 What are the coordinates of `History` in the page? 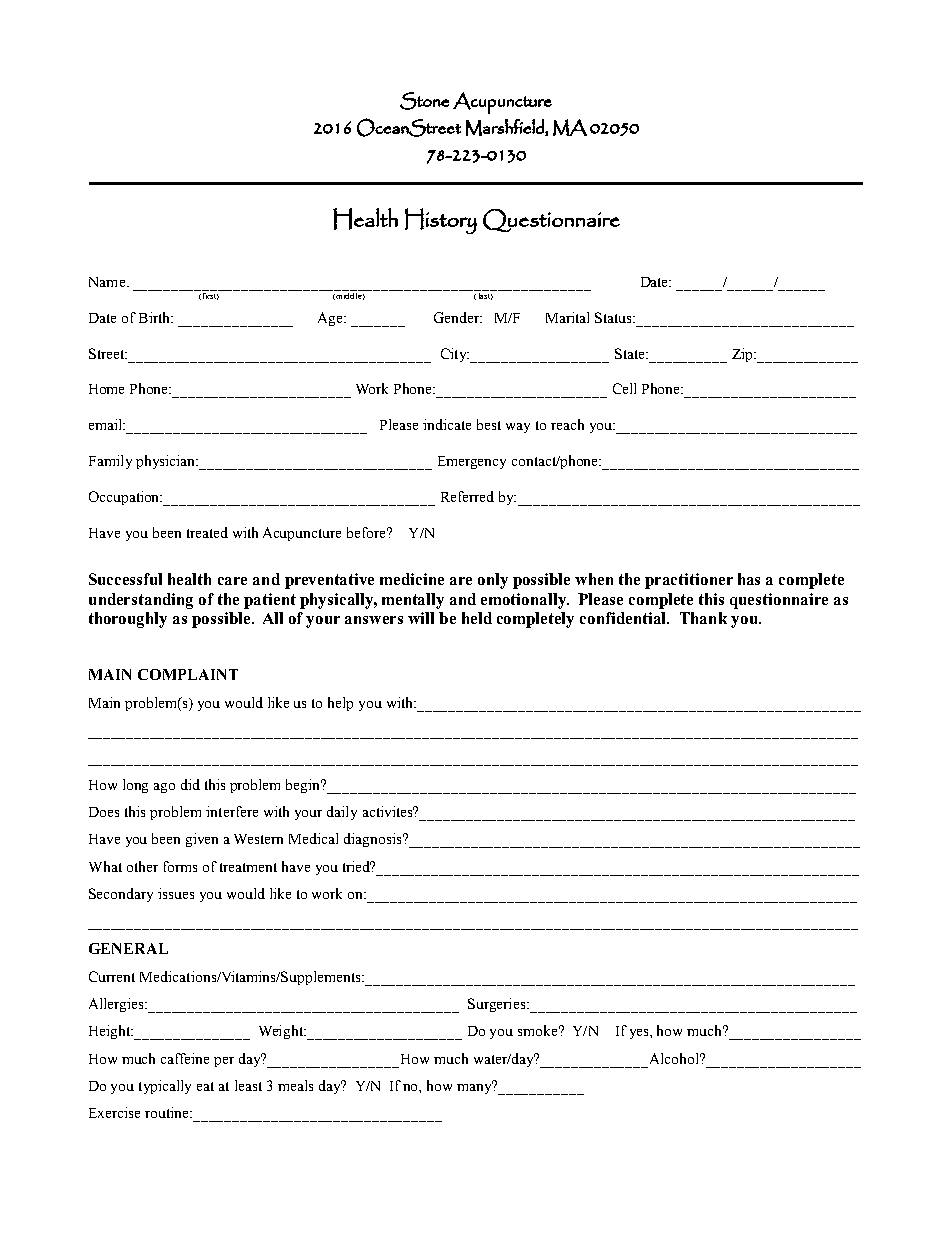 It's located at (441, 221).
